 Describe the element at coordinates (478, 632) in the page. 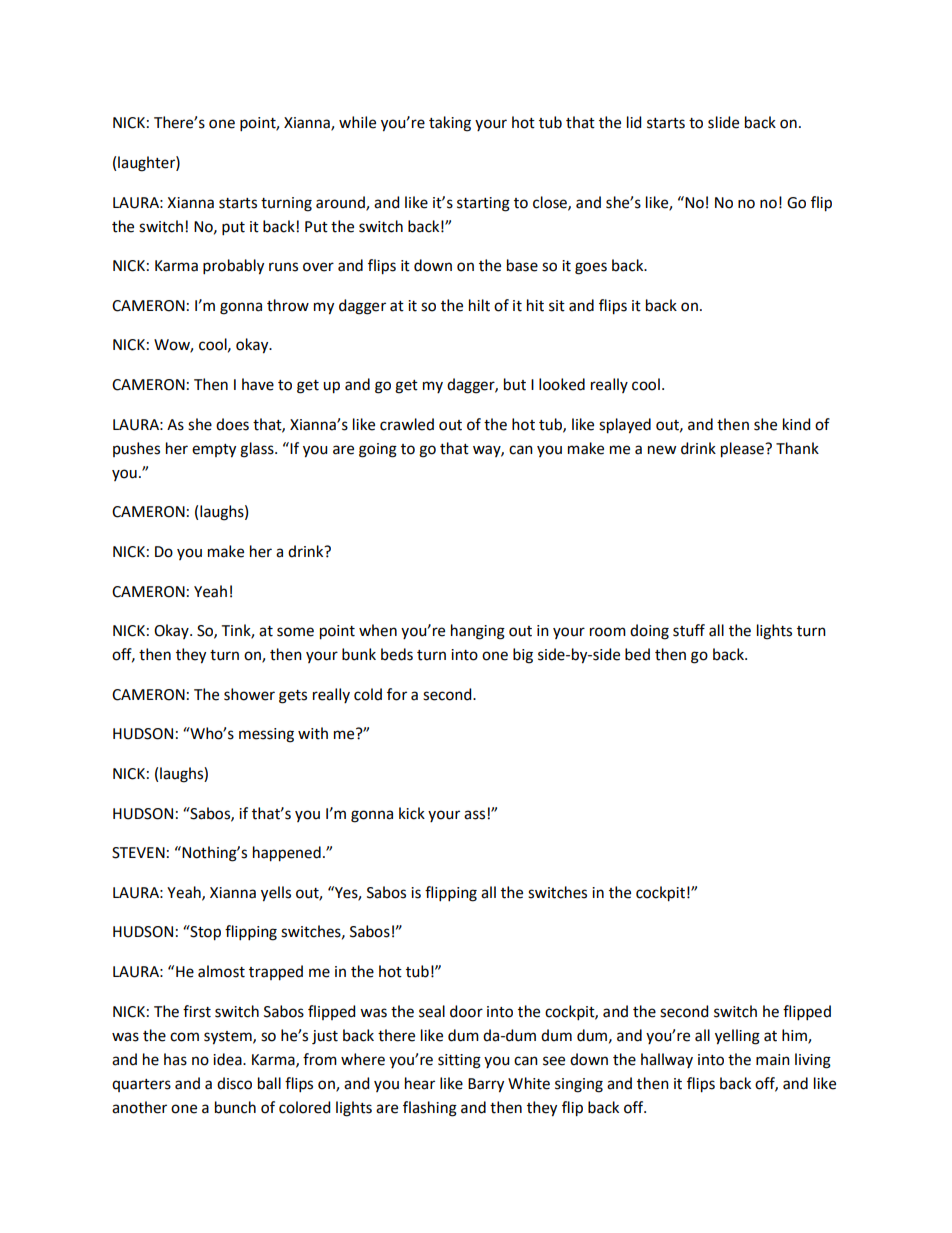

I see `hanging` at that location.
